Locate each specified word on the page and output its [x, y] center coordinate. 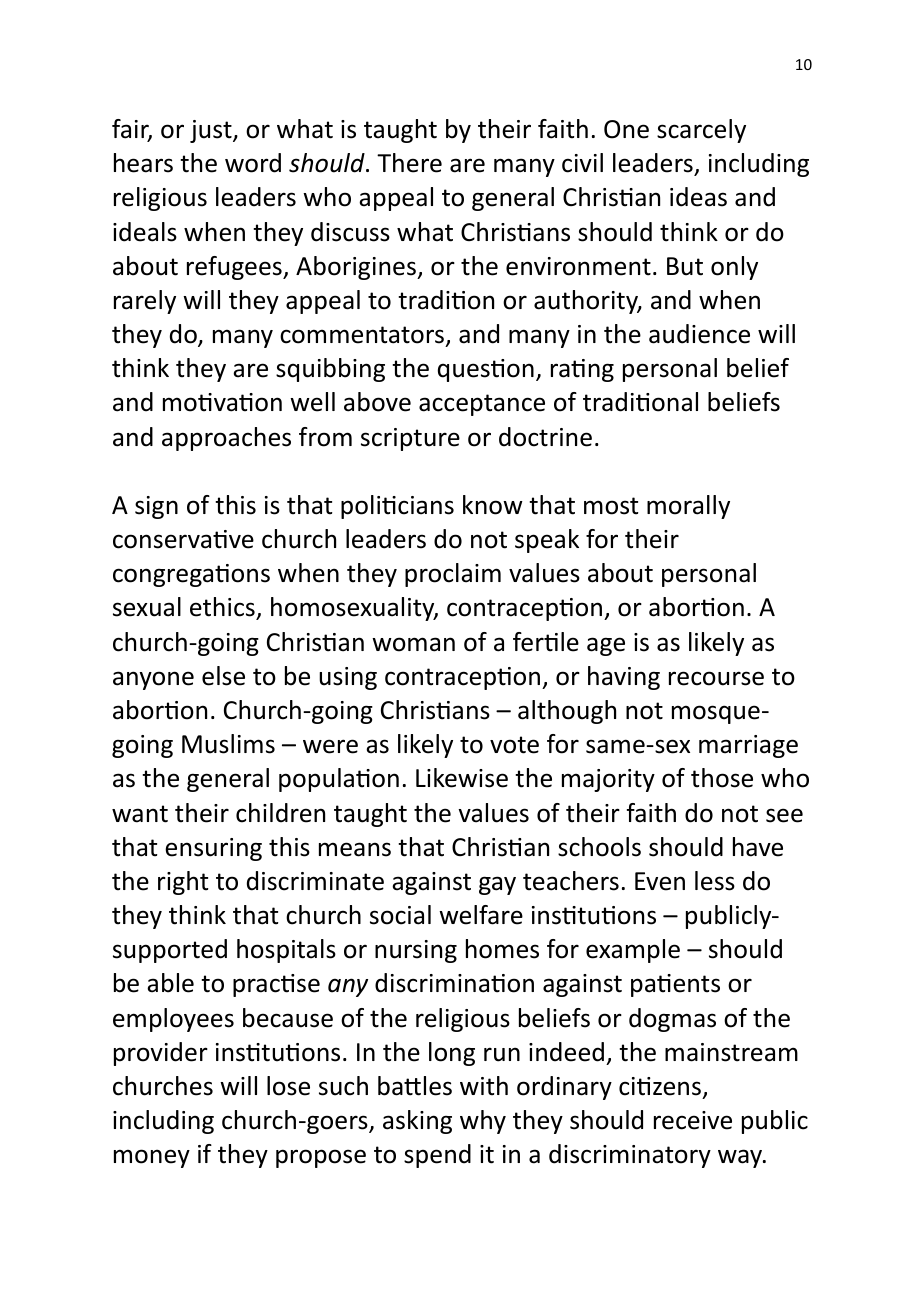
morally [688, 507]
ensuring [213, 849]
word [253, 163]
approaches [226, 439]
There [409, 163]
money [152, 1158]
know [493, 505]
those [722, 778]
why [483, 1122]
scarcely [701, 131]
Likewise [462, 778]
